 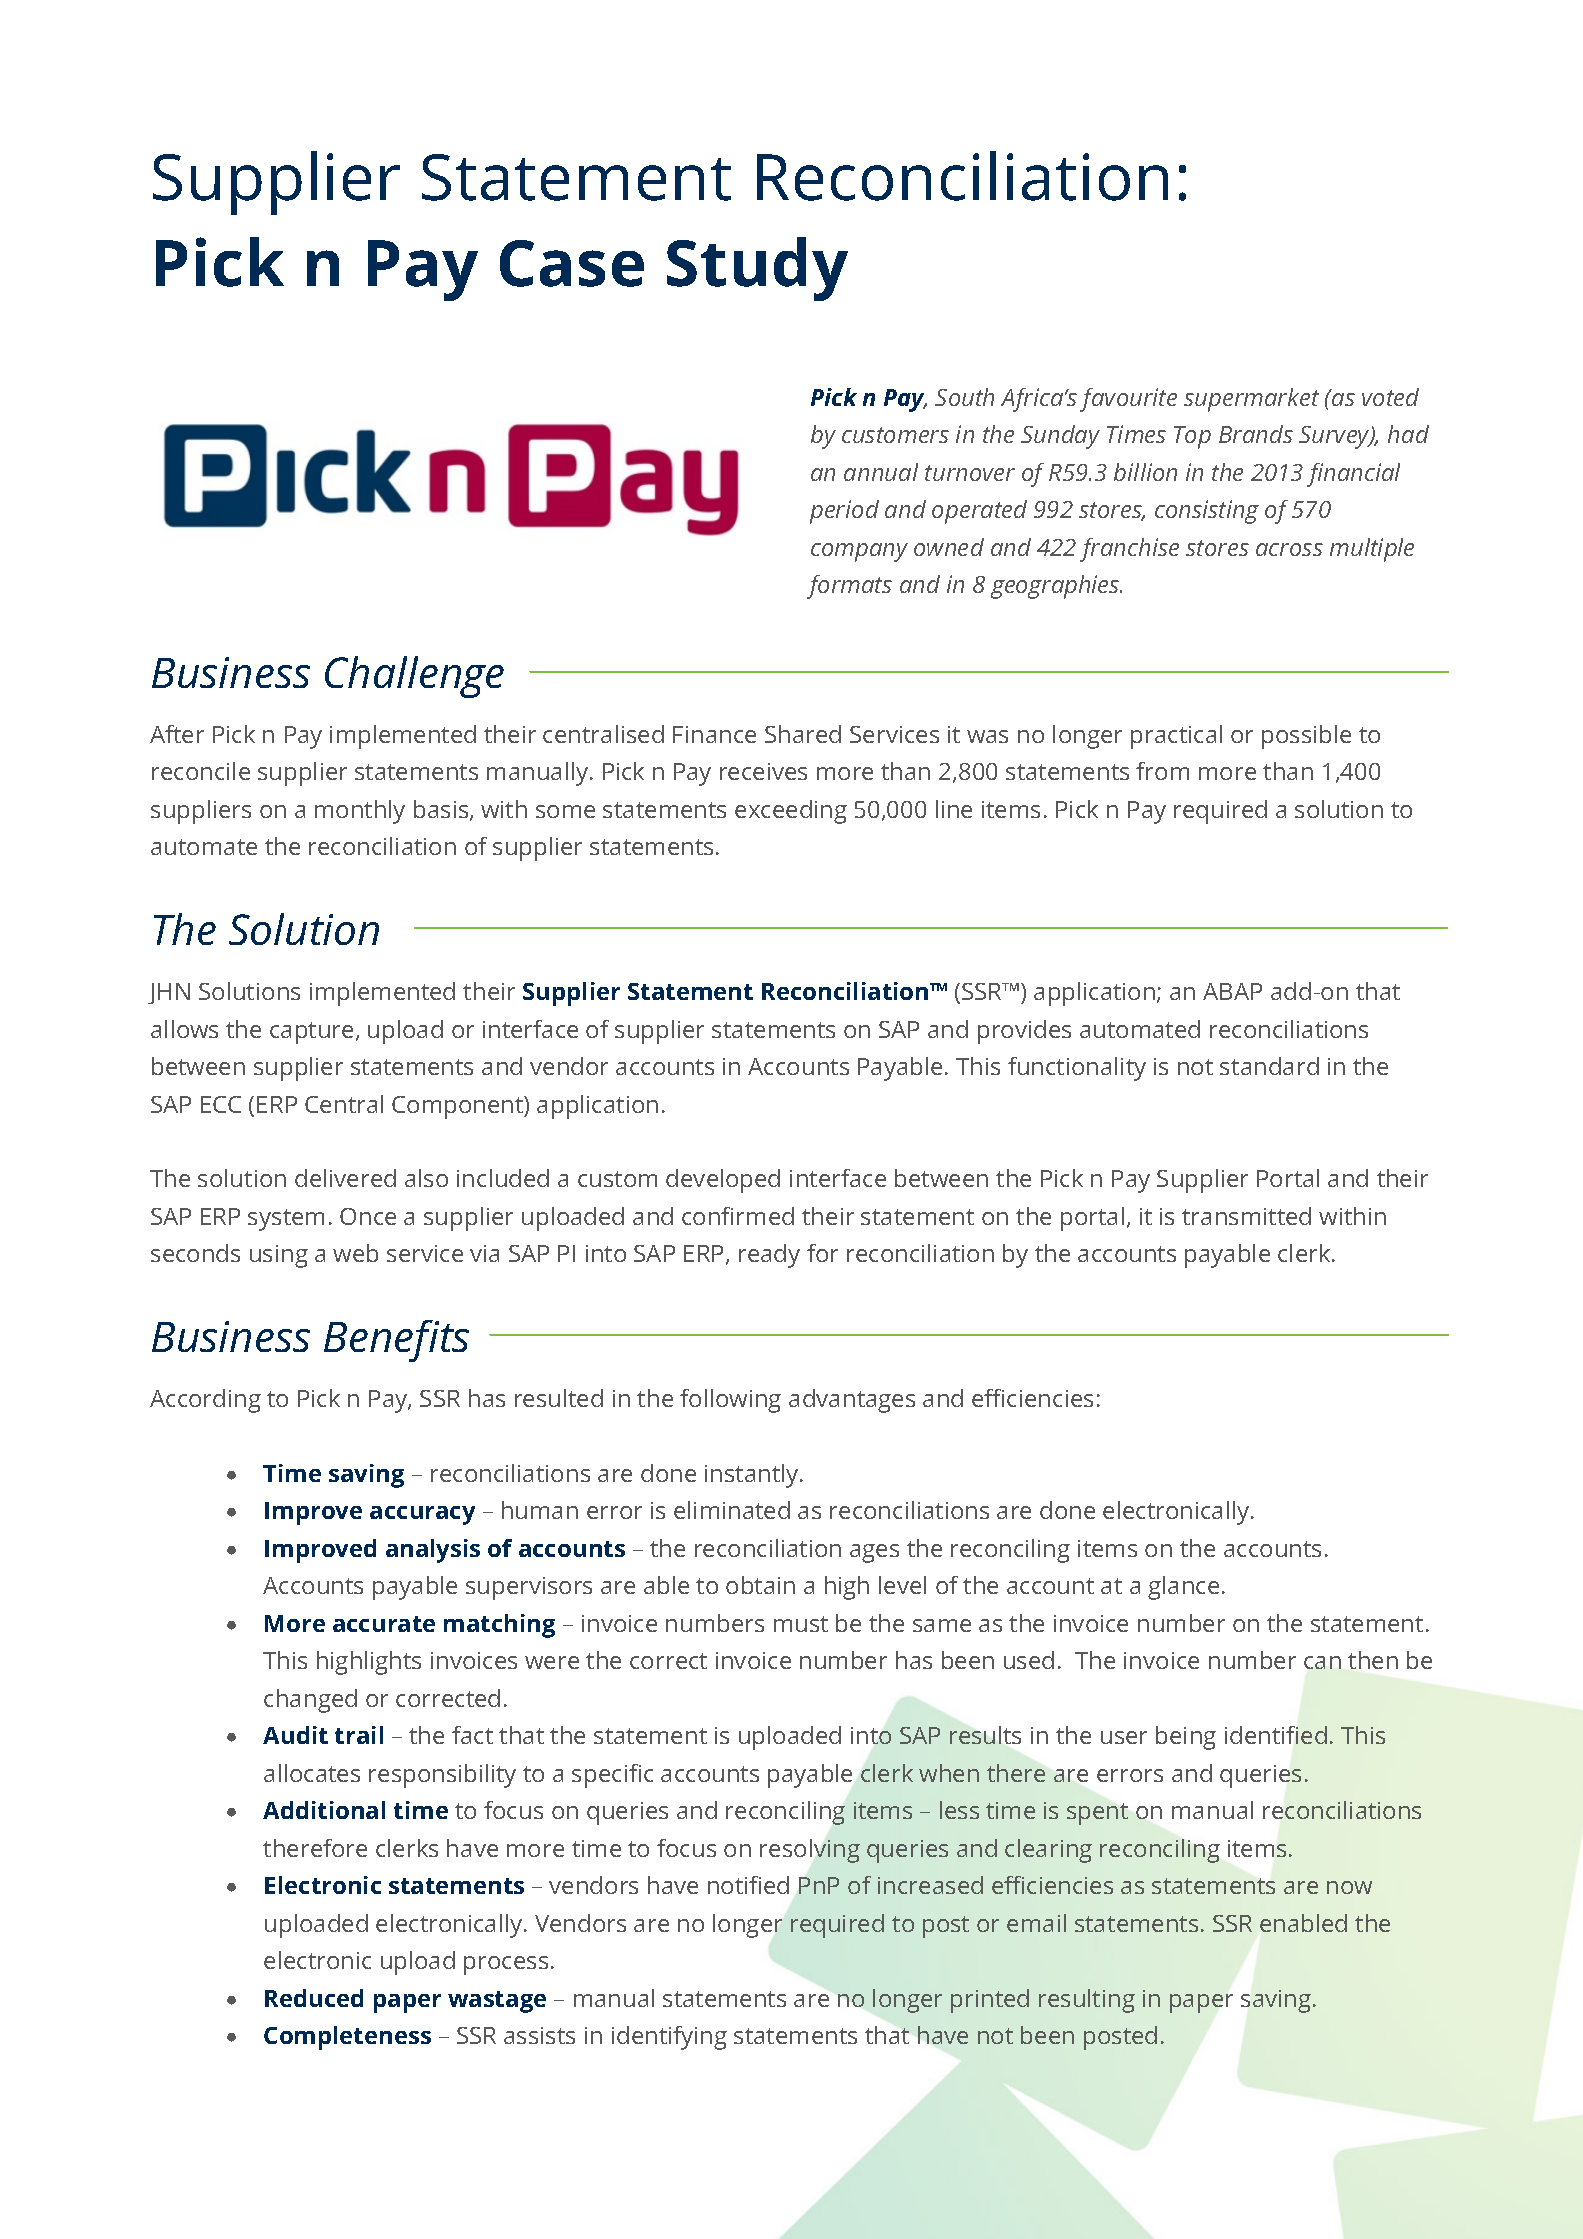 What do you see at coordinates (572, 263) in the screenshot?
I see `Case` at bounding box center [572, 263].
